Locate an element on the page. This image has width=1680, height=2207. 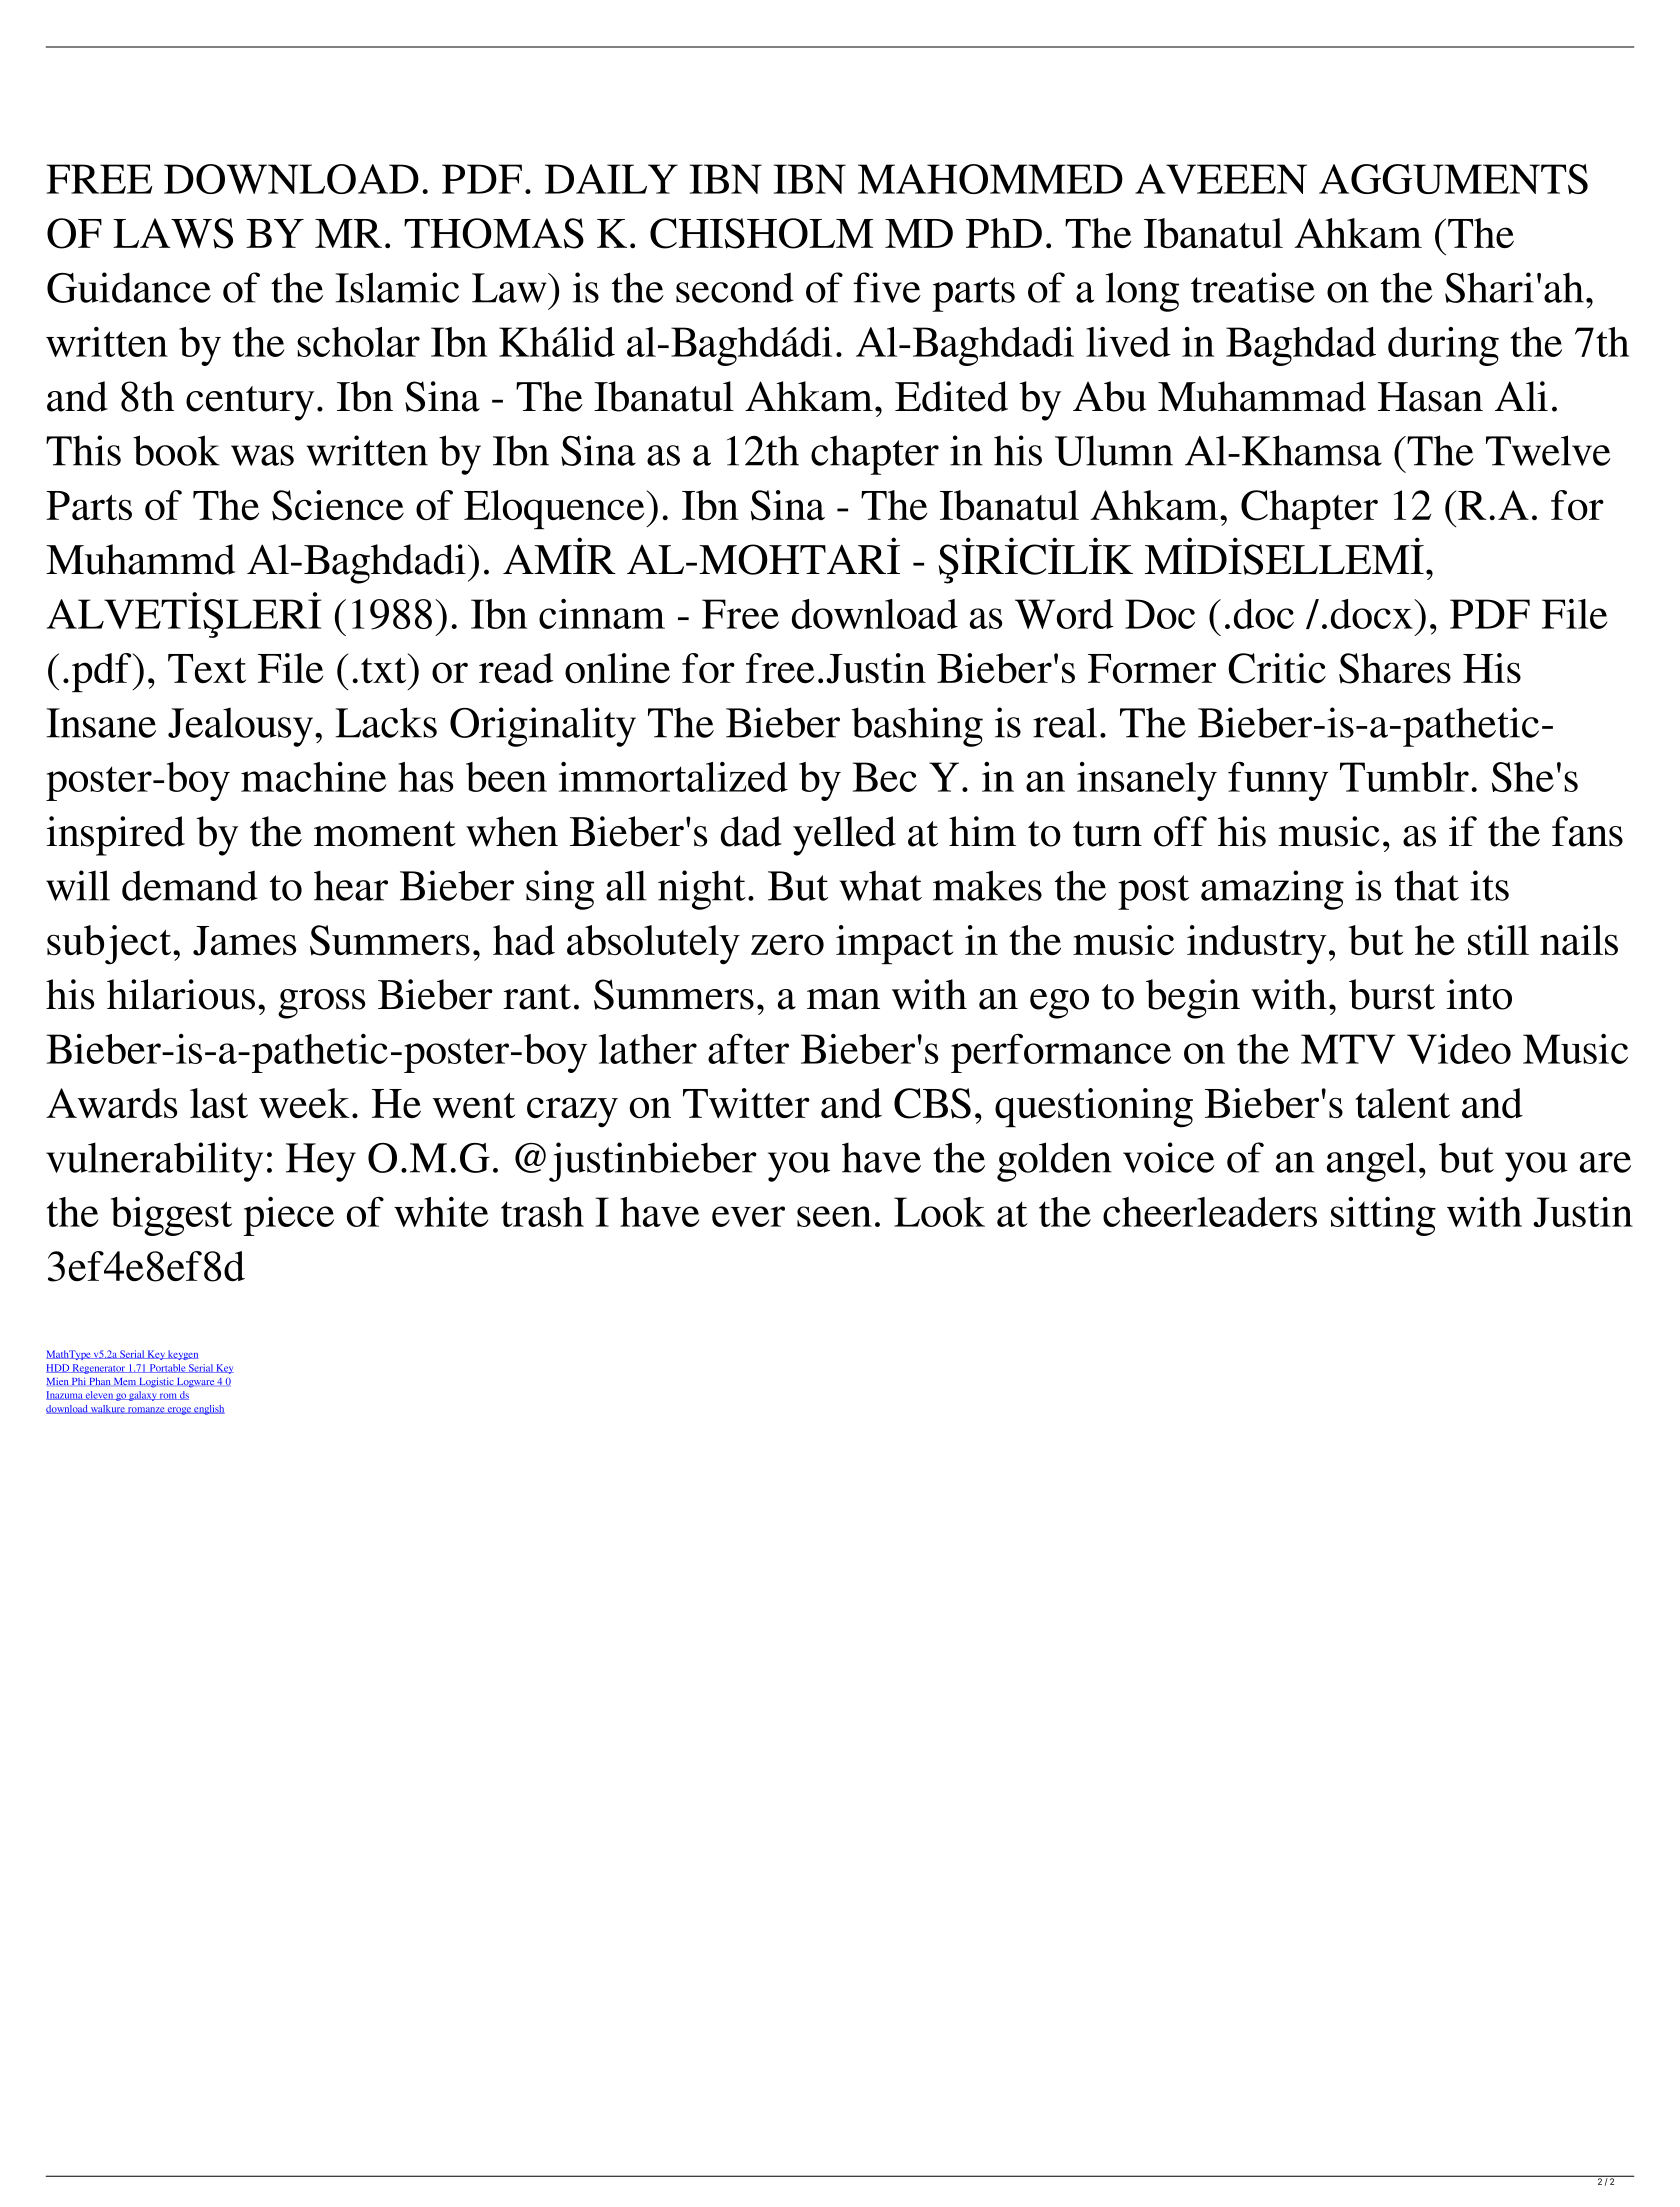
Portable is located at coordinates (167, 1368).
